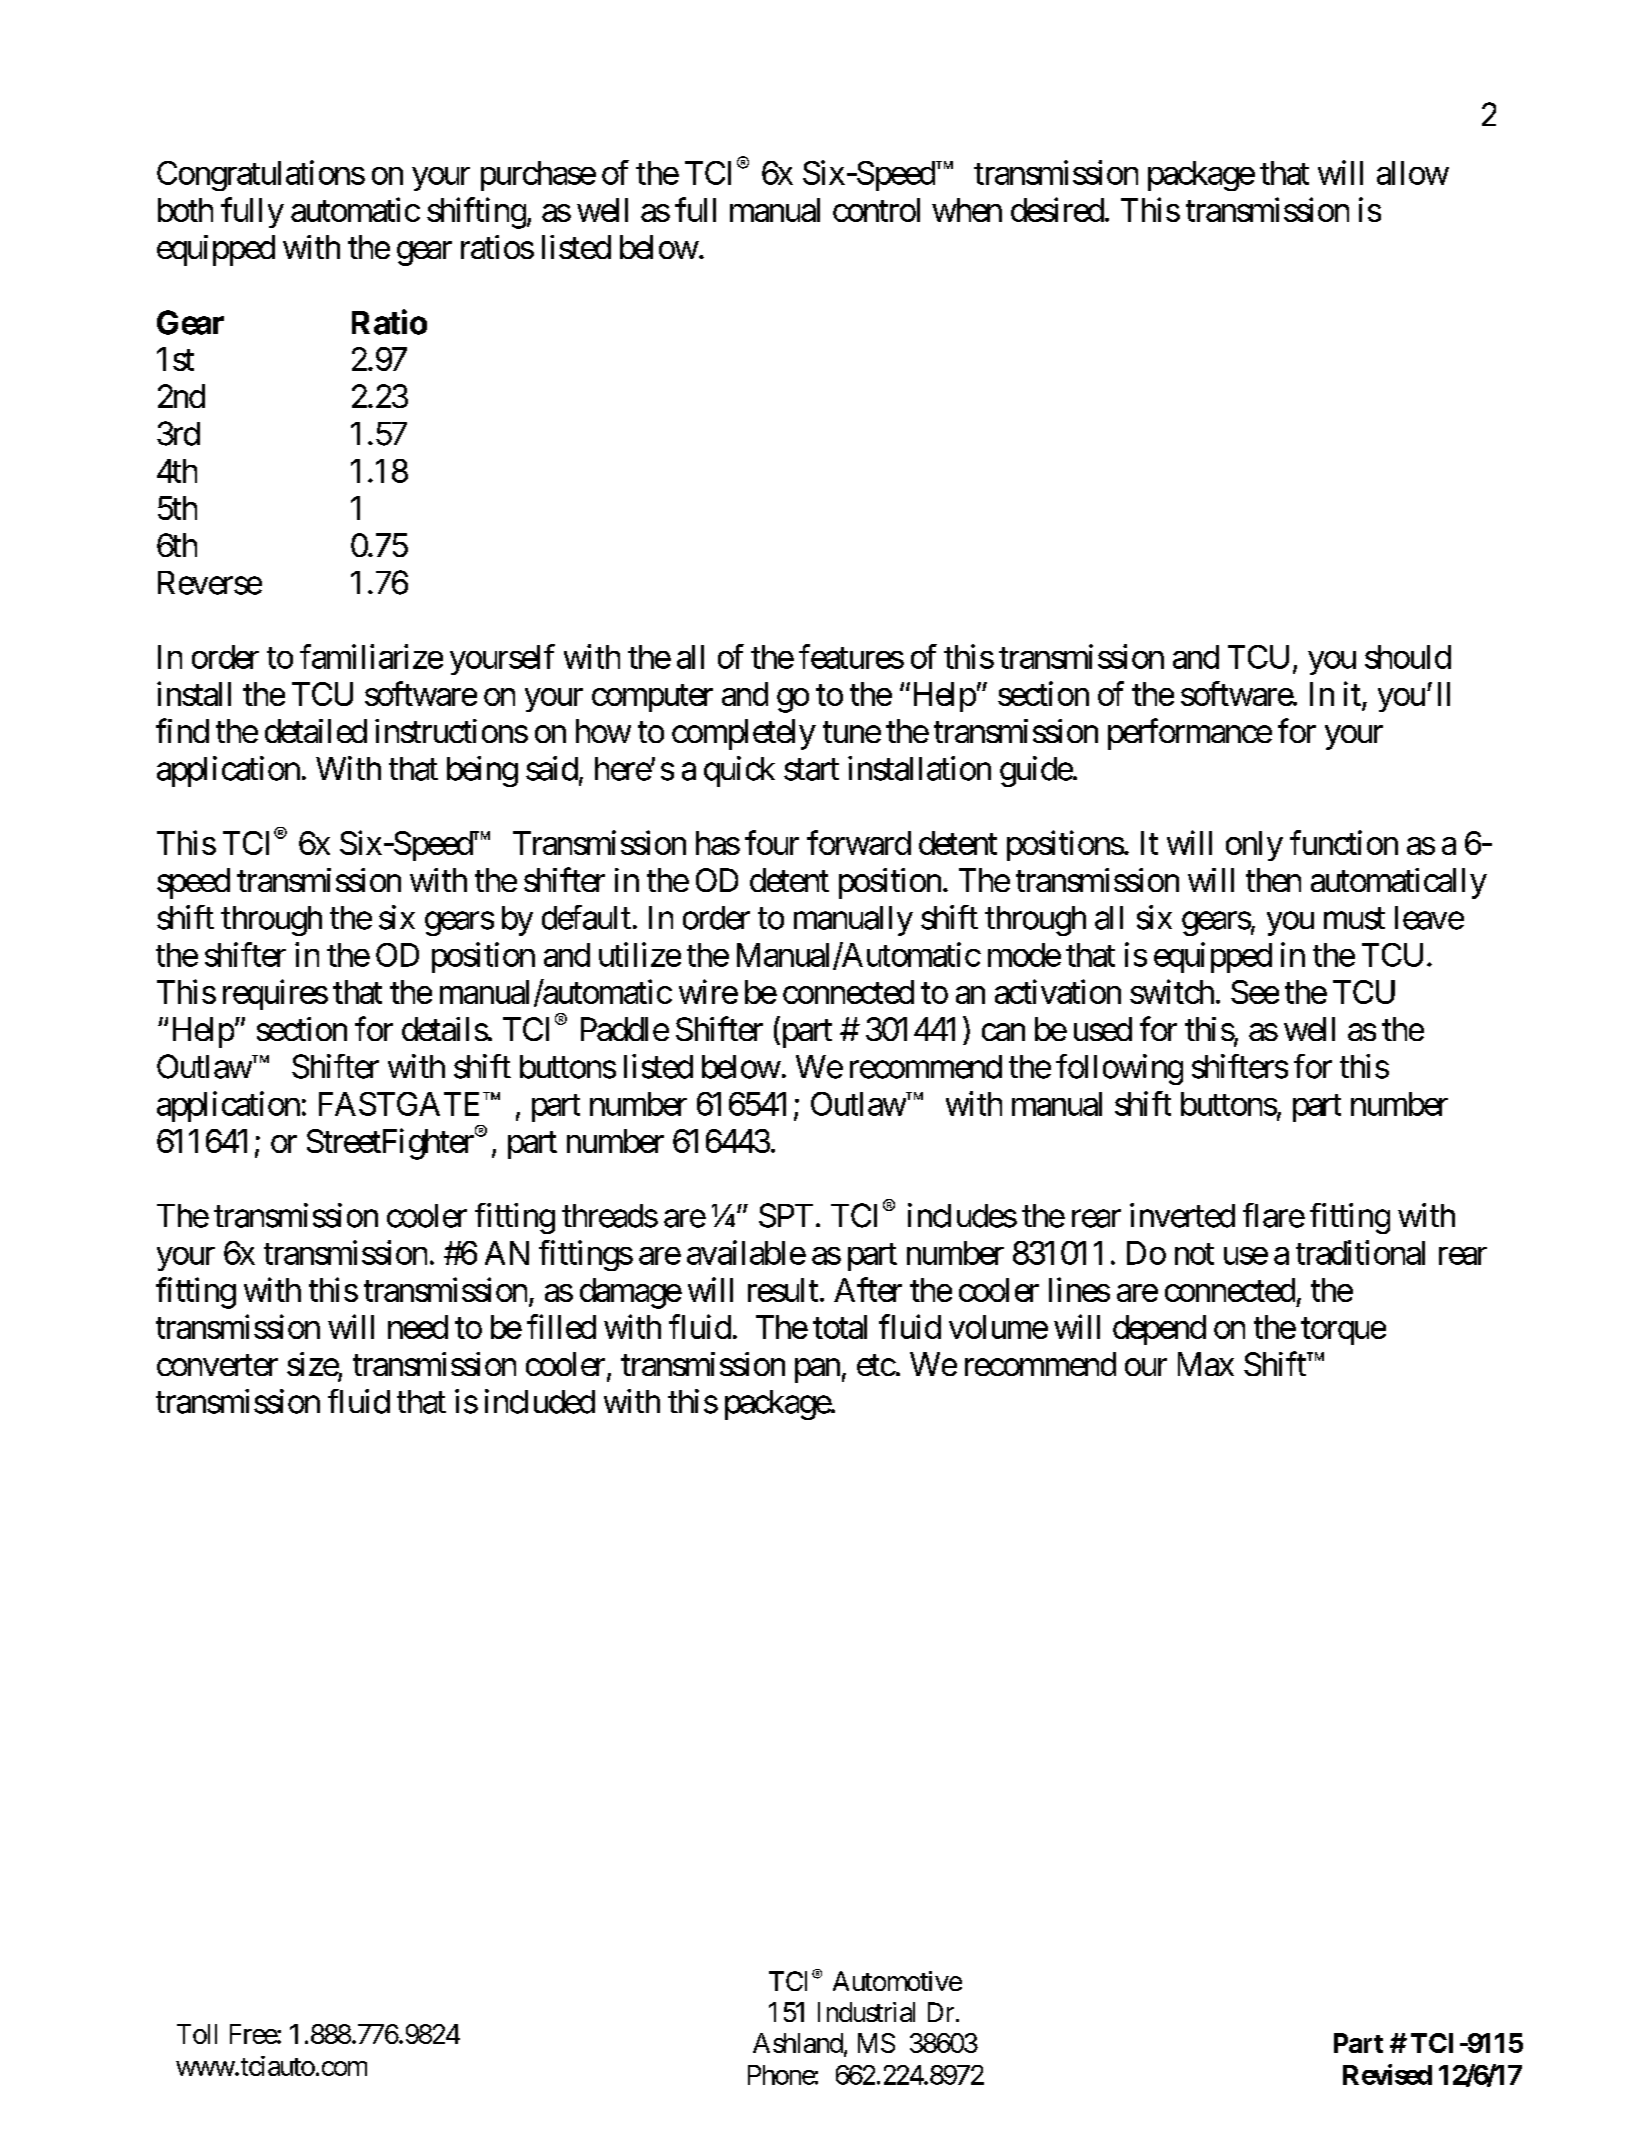 This page has height=2137, width=1651. I want to click on Max, so click(1206, 1364).
